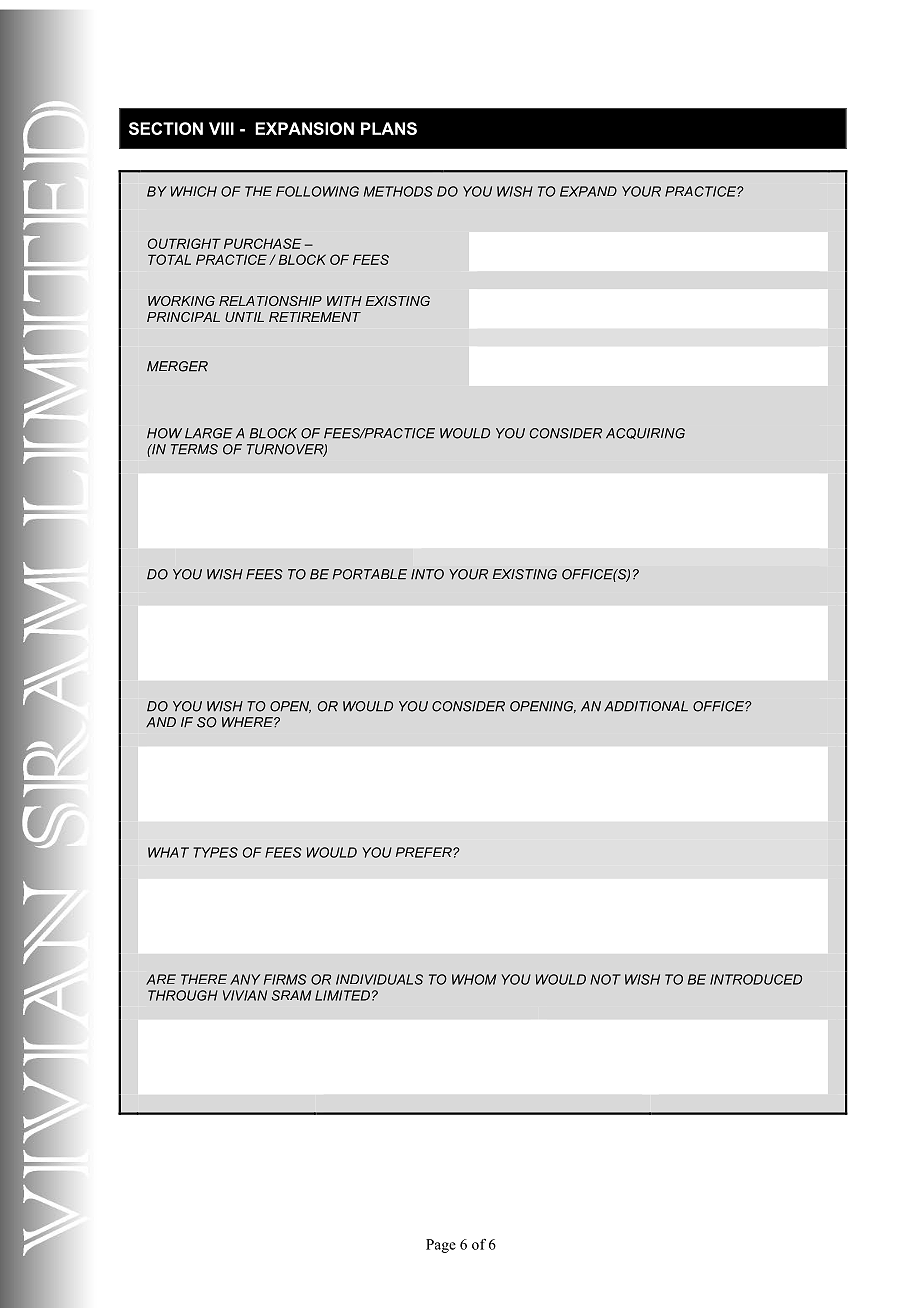  I want to click on METHODS, so click(398, 191).
